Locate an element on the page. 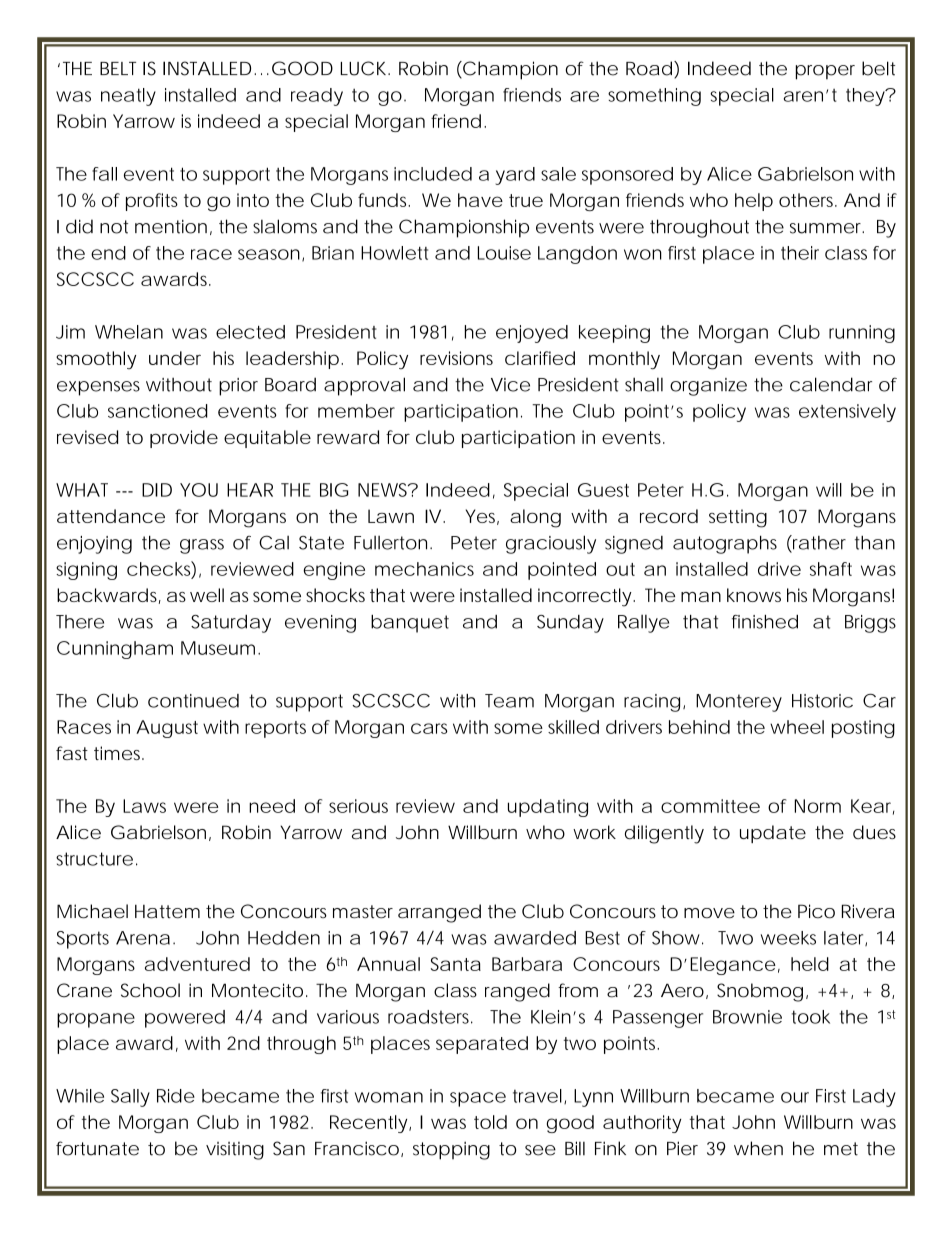 The image size is (952, 1233). proper is located at coordinates (825, 72).
